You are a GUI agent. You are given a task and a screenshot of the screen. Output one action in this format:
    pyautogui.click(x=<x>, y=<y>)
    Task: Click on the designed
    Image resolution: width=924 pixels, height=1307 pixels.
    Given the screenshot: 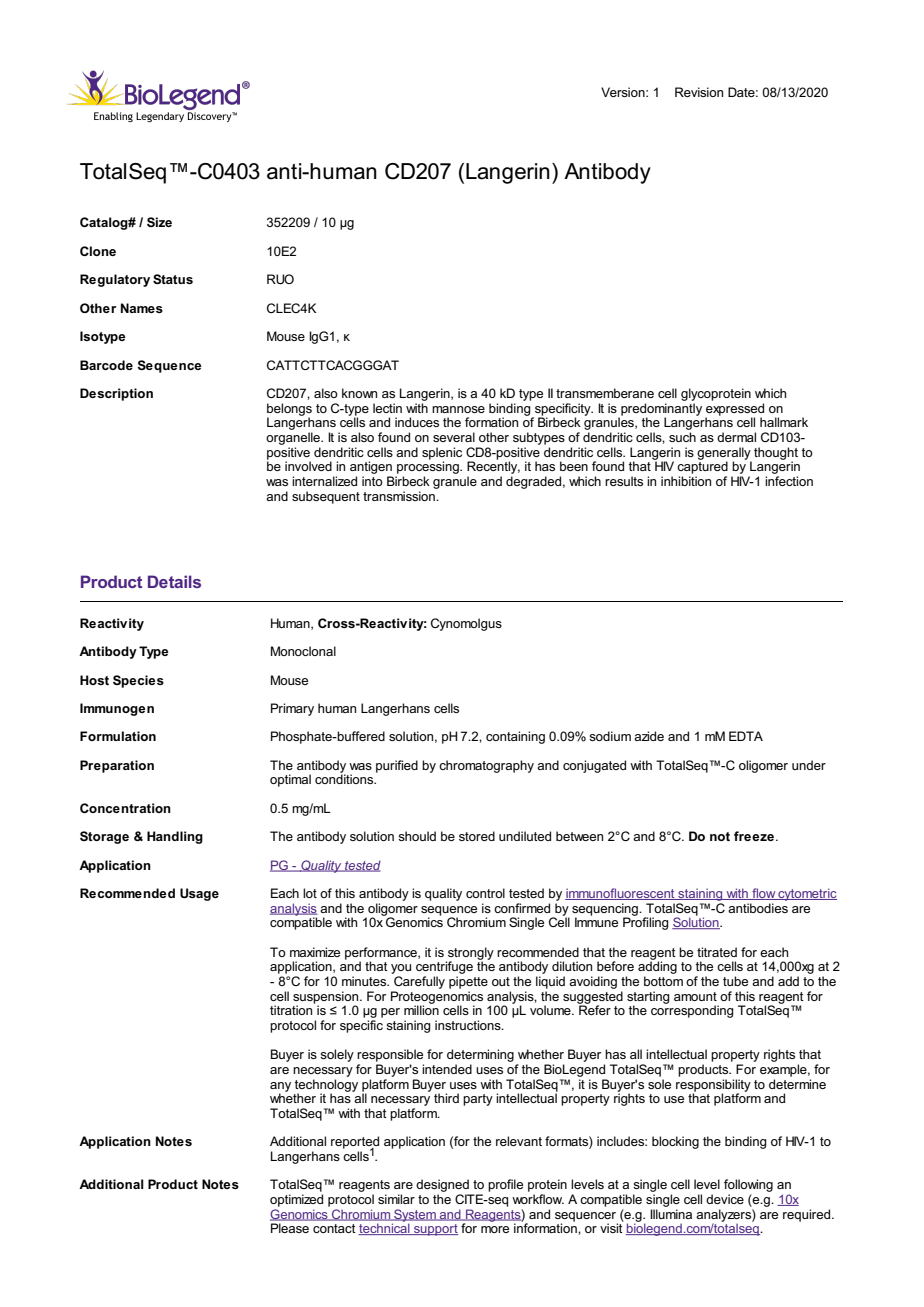 What is the action you would take?
    pyautogui.click(x=443, y=1187)
